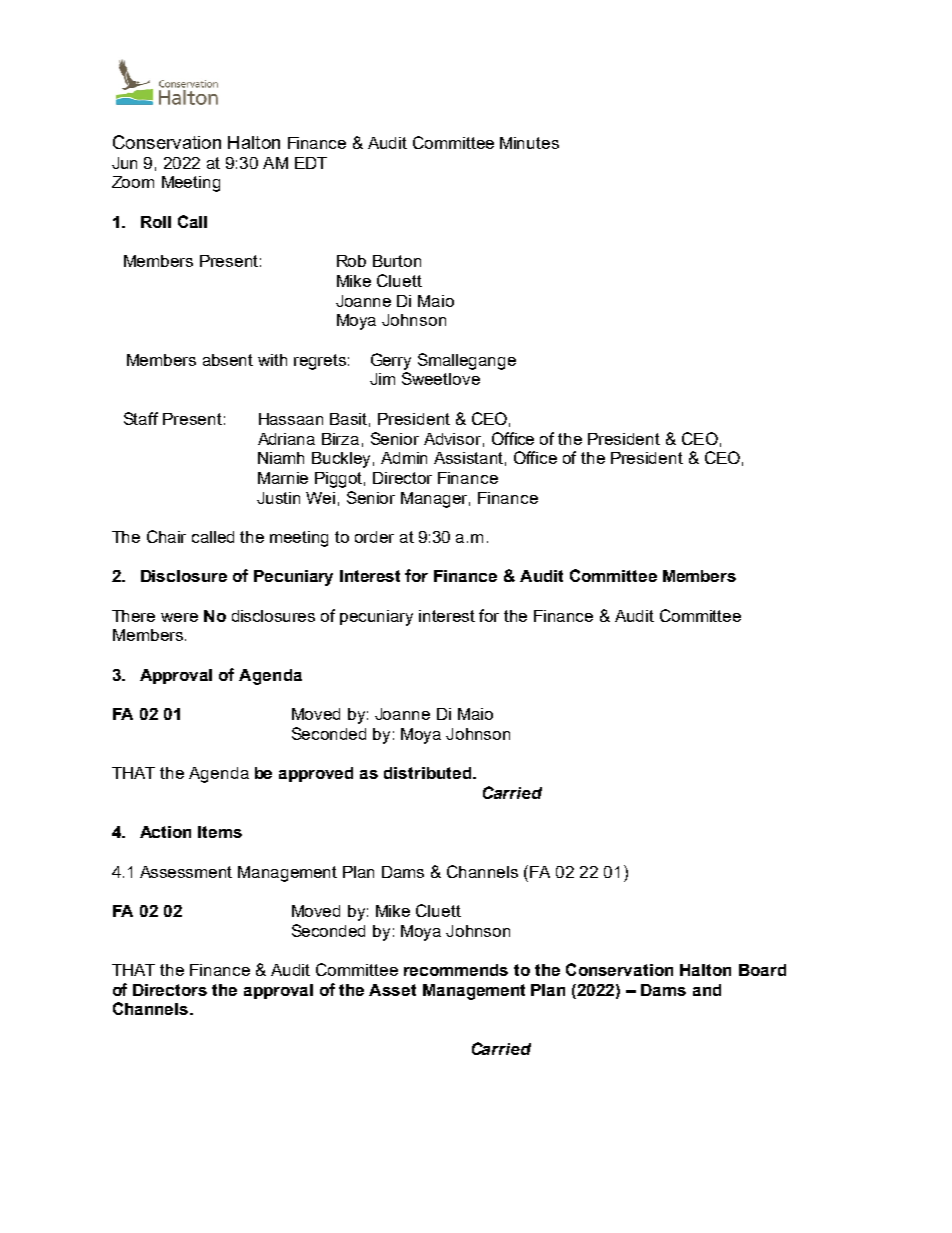  Describe the element at coordinates (186, 872) in the document. I see `Assessment` at that location.
